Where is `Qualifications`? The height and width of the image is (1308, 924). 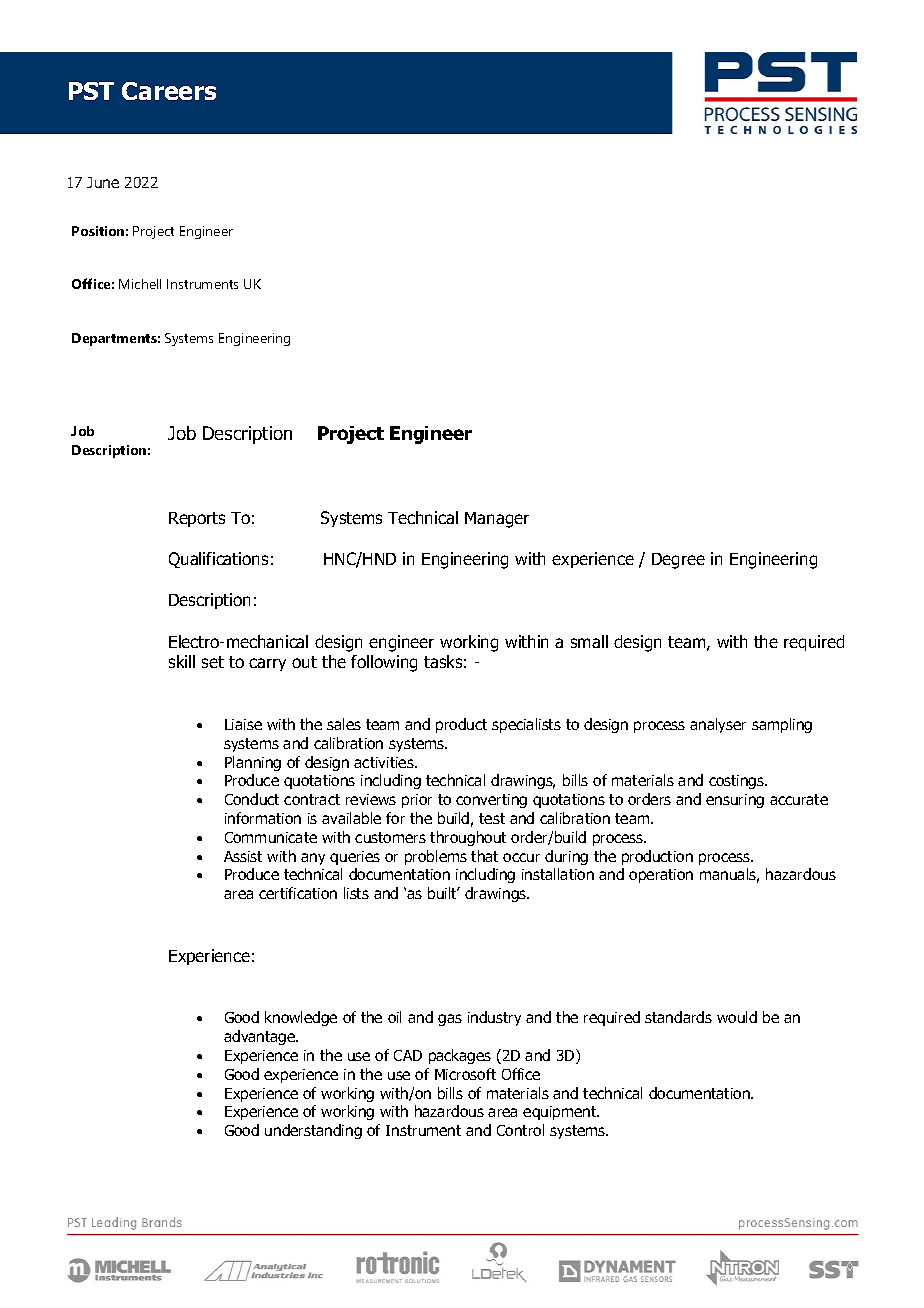
Qualifications is located at coordinates (218, 560).
